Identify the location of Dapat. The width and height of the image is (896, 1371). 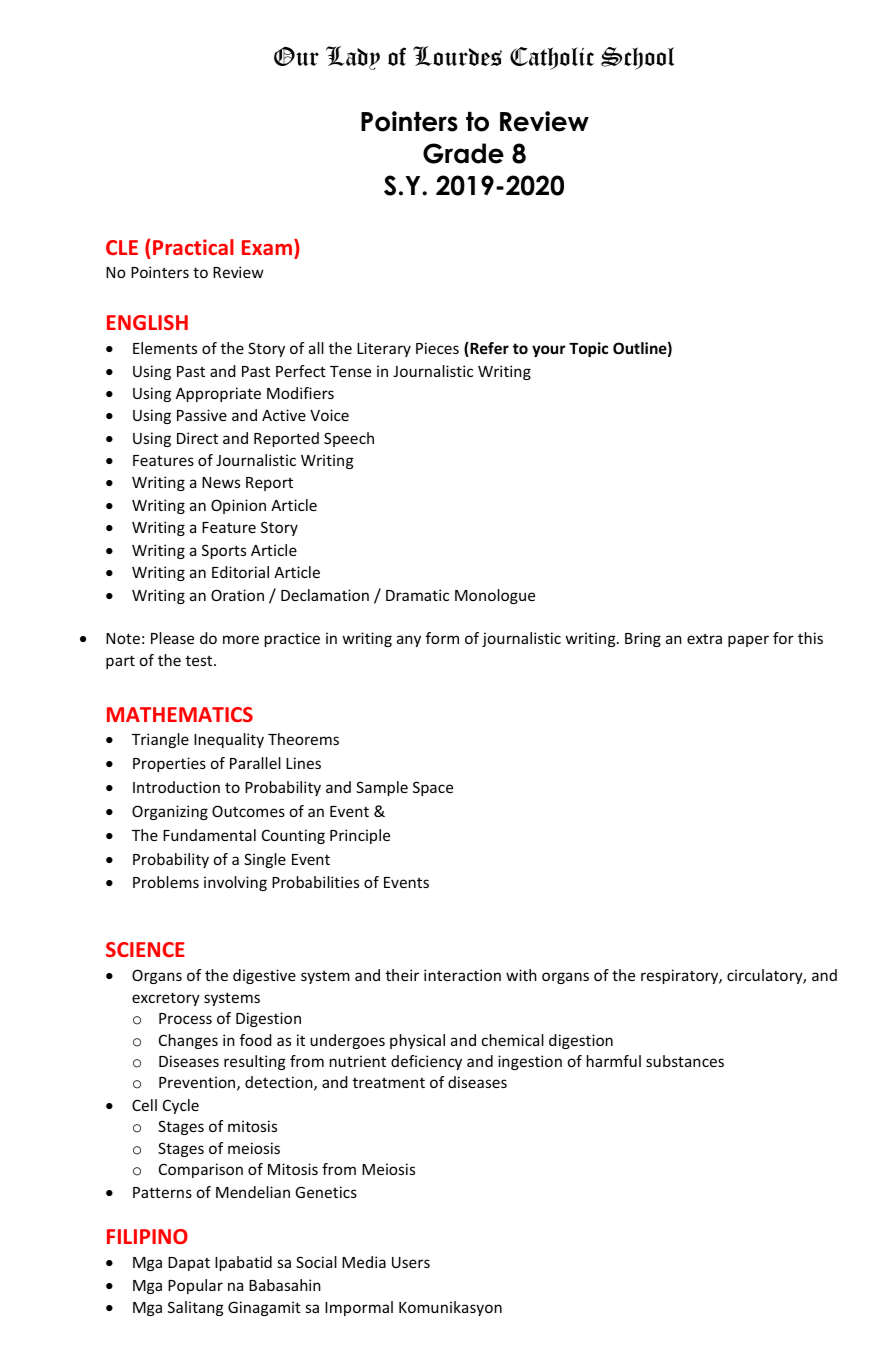
(189, 1264).
